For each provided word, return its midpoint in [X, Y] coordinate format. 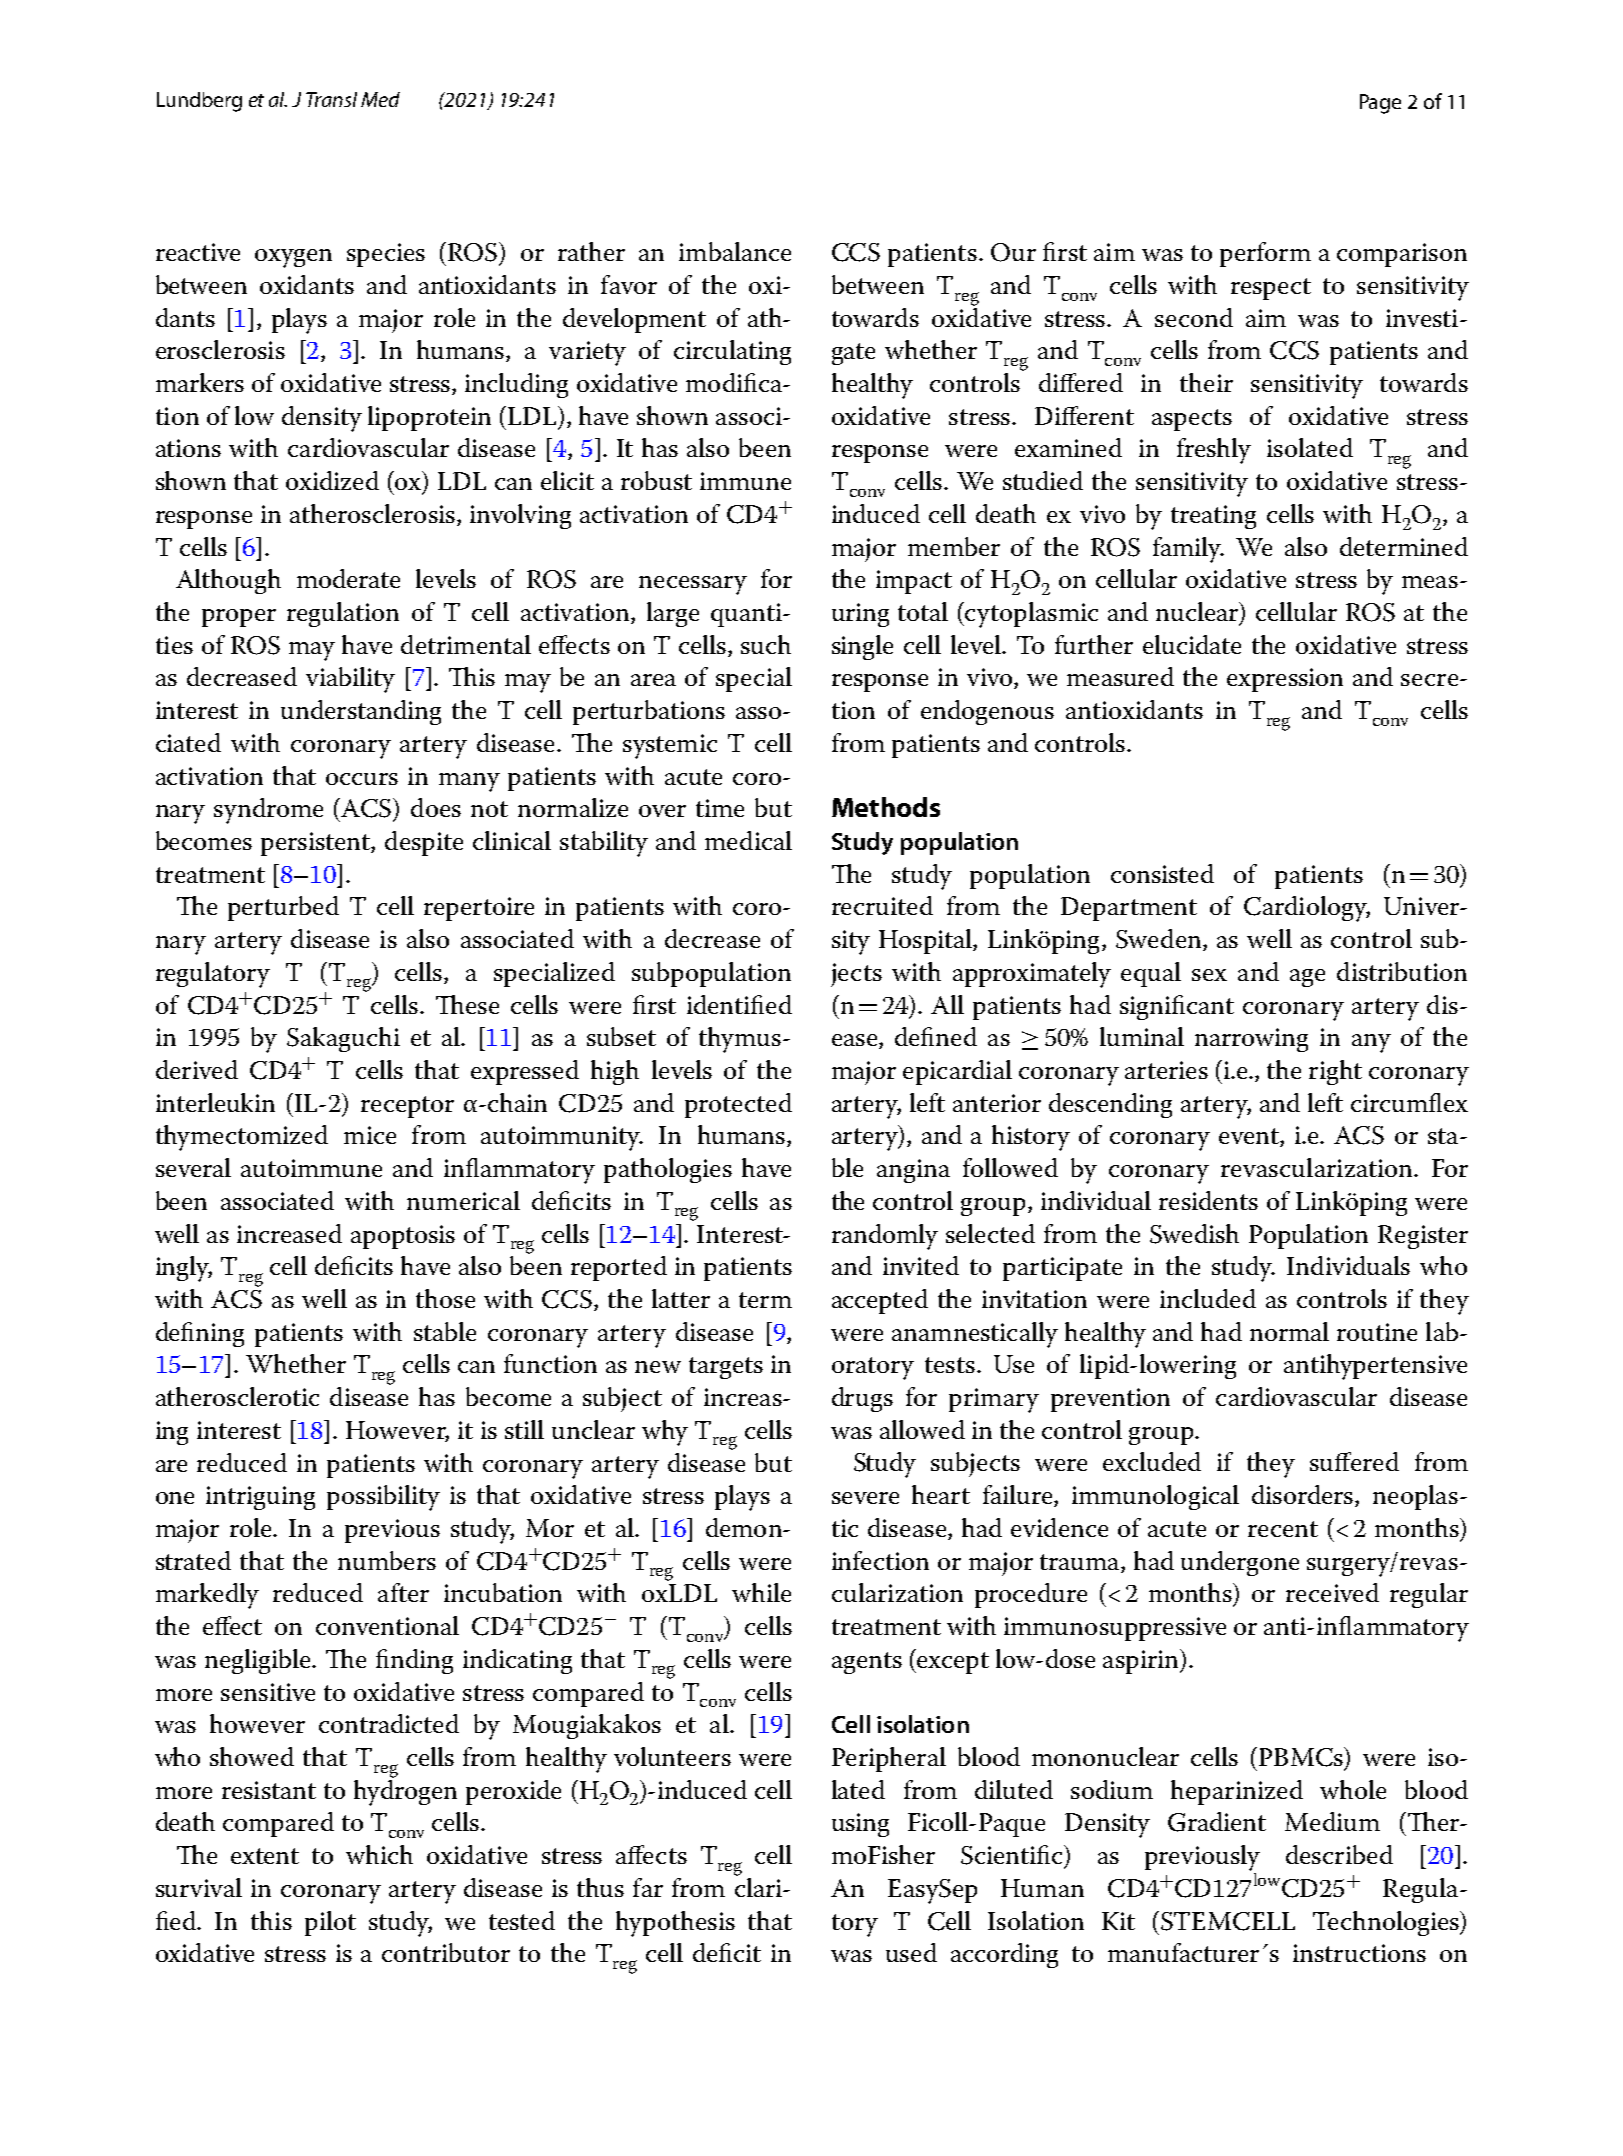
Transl [331, 99]
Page [1380, 104]
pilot [330, 1923]
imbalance [735, 251]
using [860, 1825]
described [1339, 1854]
